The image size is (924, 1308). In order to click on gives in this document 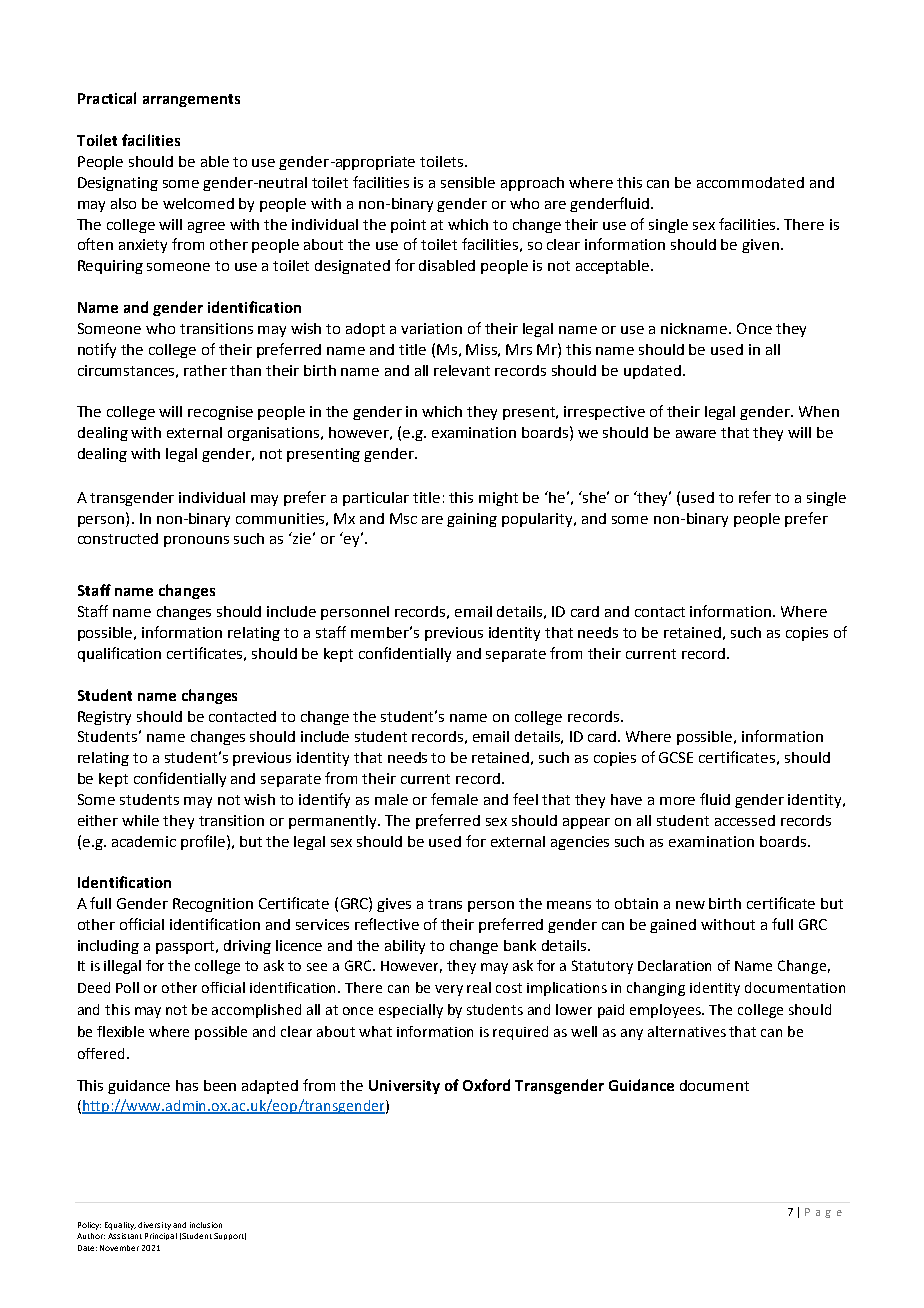, I will do `click(394, 905)`.
